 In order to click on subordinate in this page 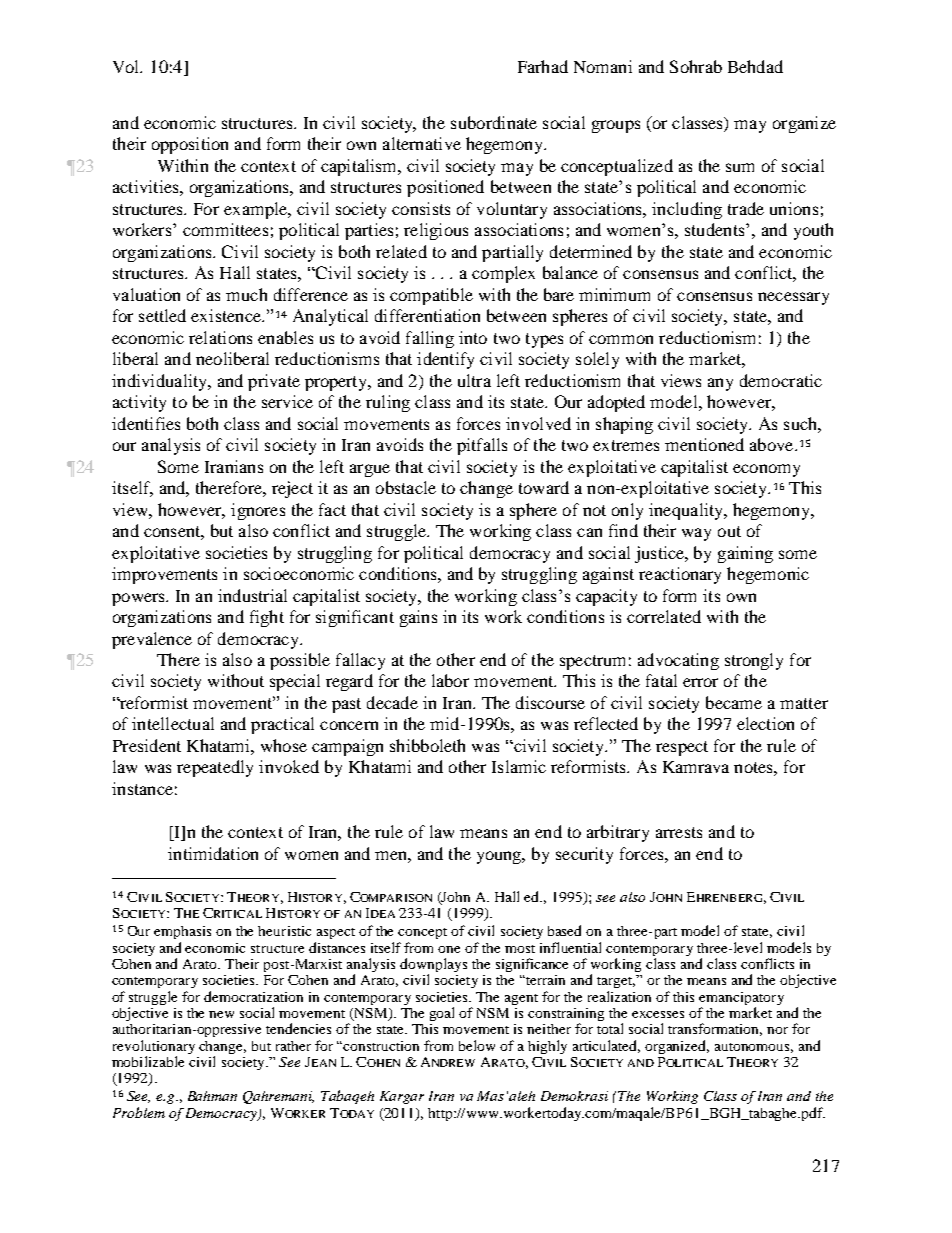, I will do `click(494, 122)`.
